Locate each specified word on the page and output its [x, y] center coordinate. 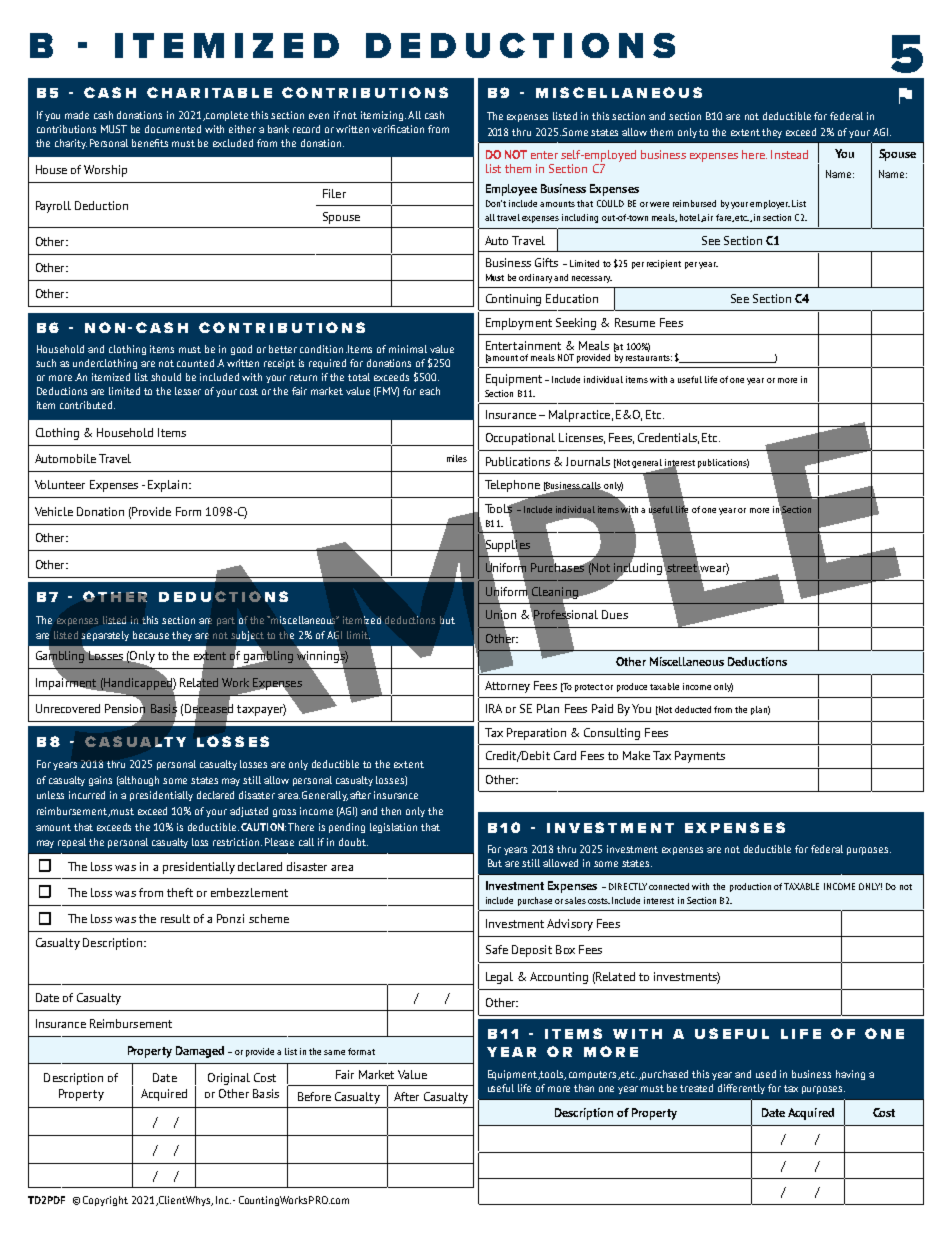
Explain [167, 486]
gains [100, 781]
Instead [789, 154]
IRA [494, 708]
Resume [635, 322]
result [175, 918]
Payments [700, 757]
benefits [150, 143]
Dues [615, 614]
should [166, 377]
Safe [497, 949]
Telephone [512, 486]
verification [398, 129]
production [750, 887]
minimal [408, 349]
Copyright [105, 1201]
